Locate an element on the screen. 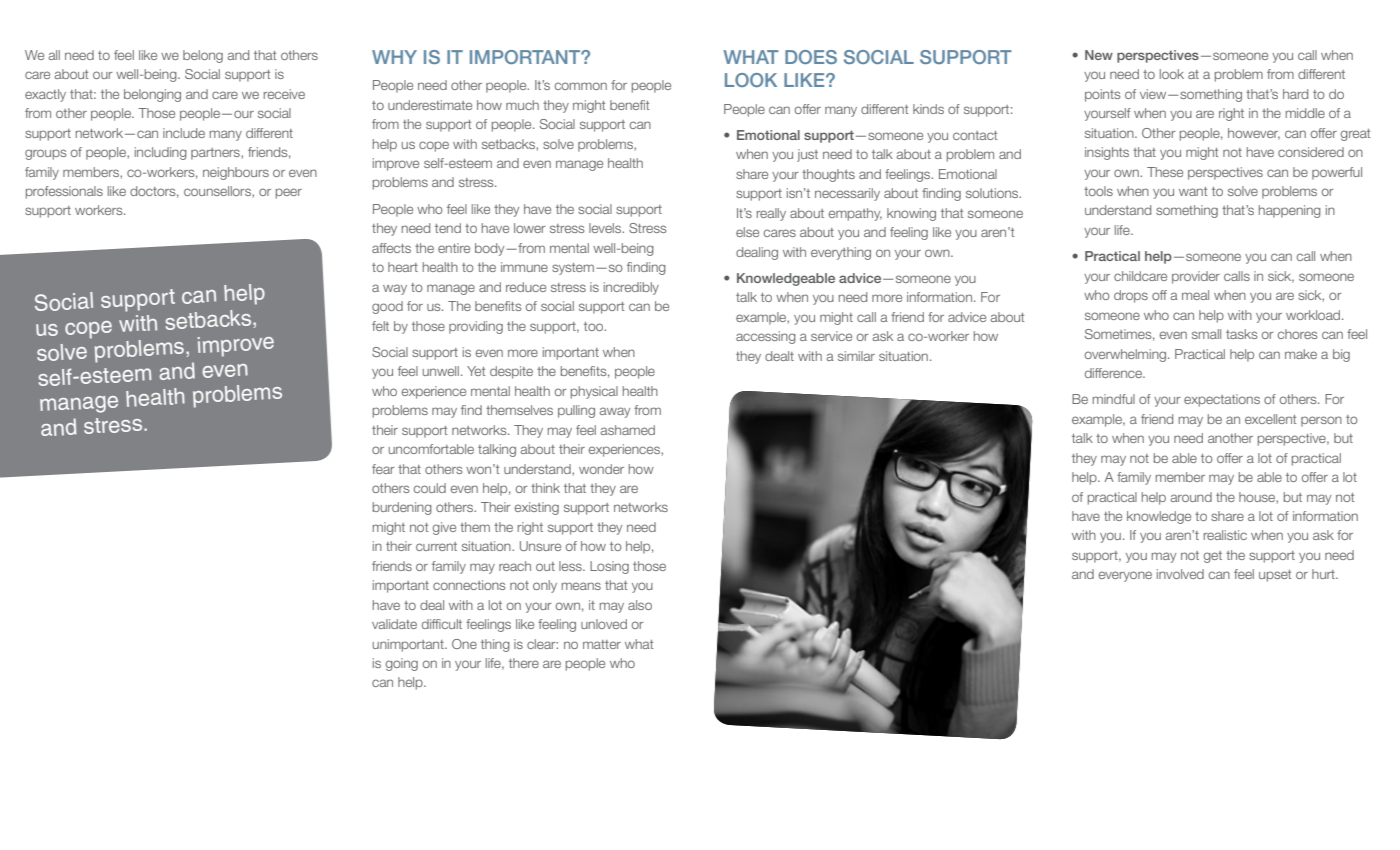 The image size is (1400, 850). everyone is located at coordinates (1125, 576).
